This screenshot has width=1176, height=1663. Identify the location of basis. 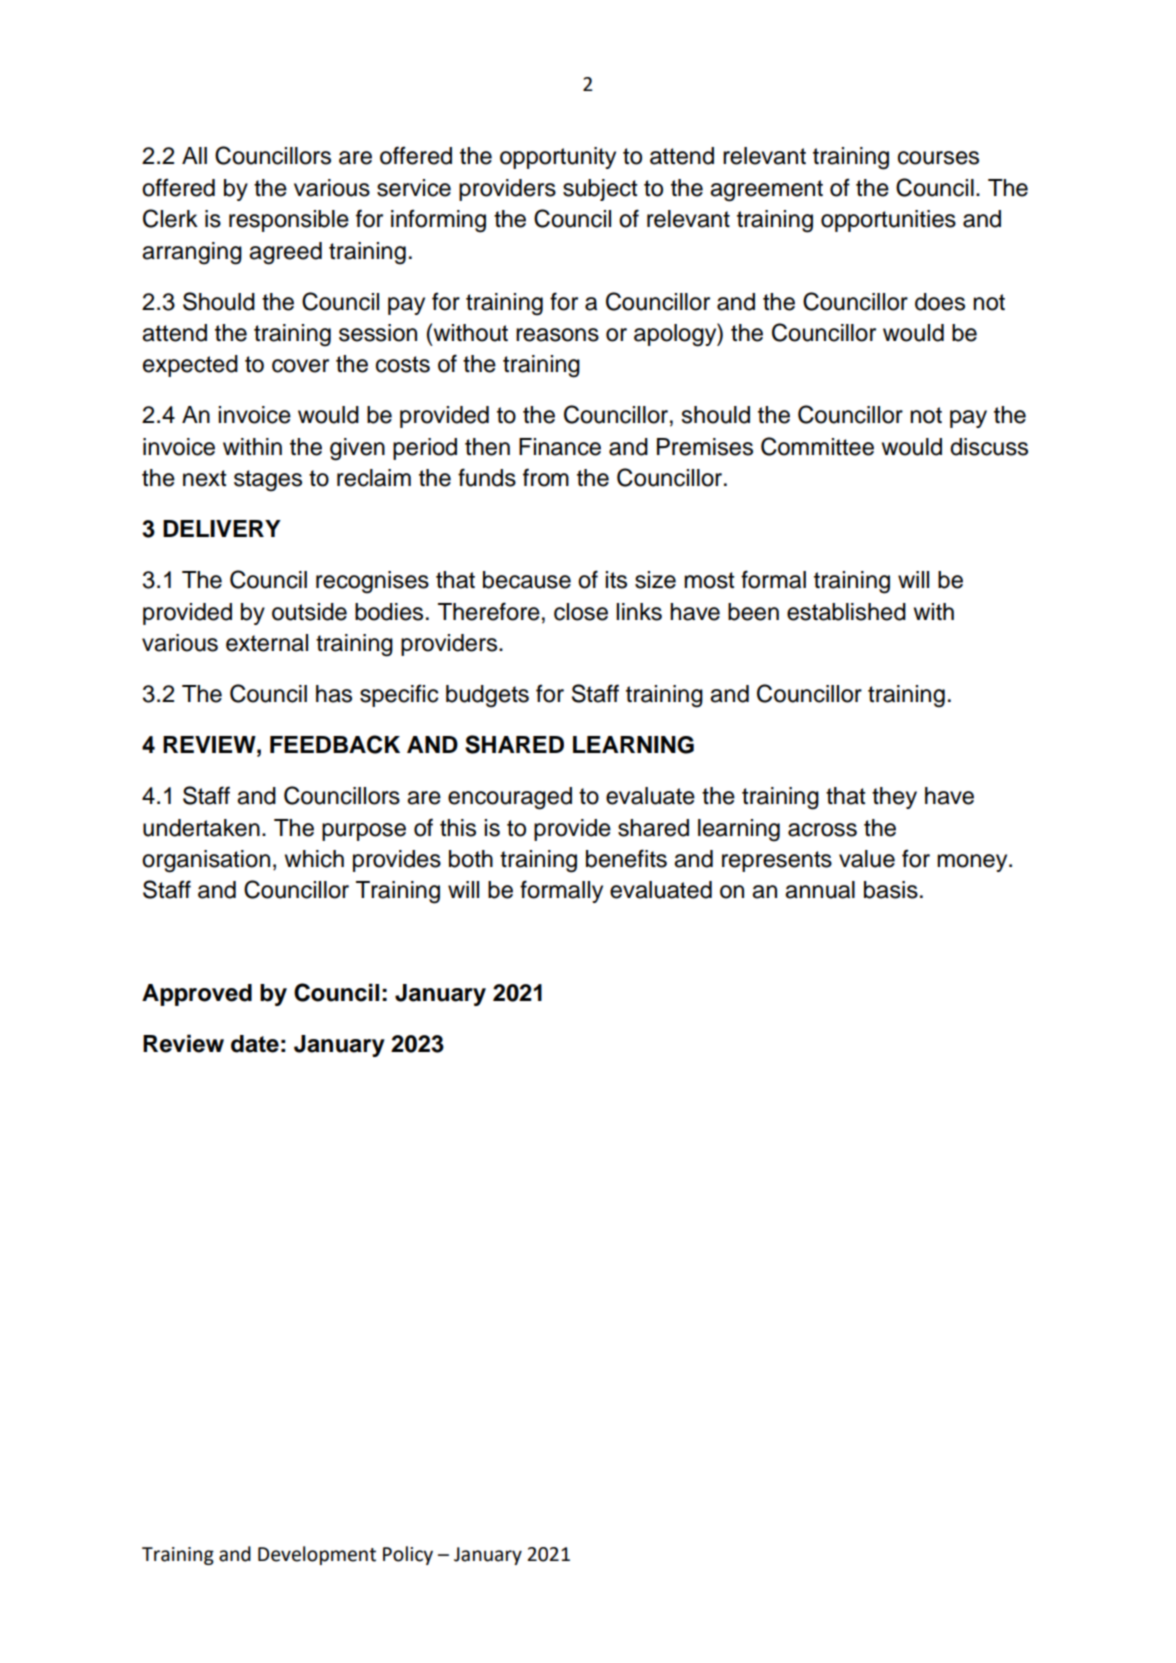
(891, 890).
